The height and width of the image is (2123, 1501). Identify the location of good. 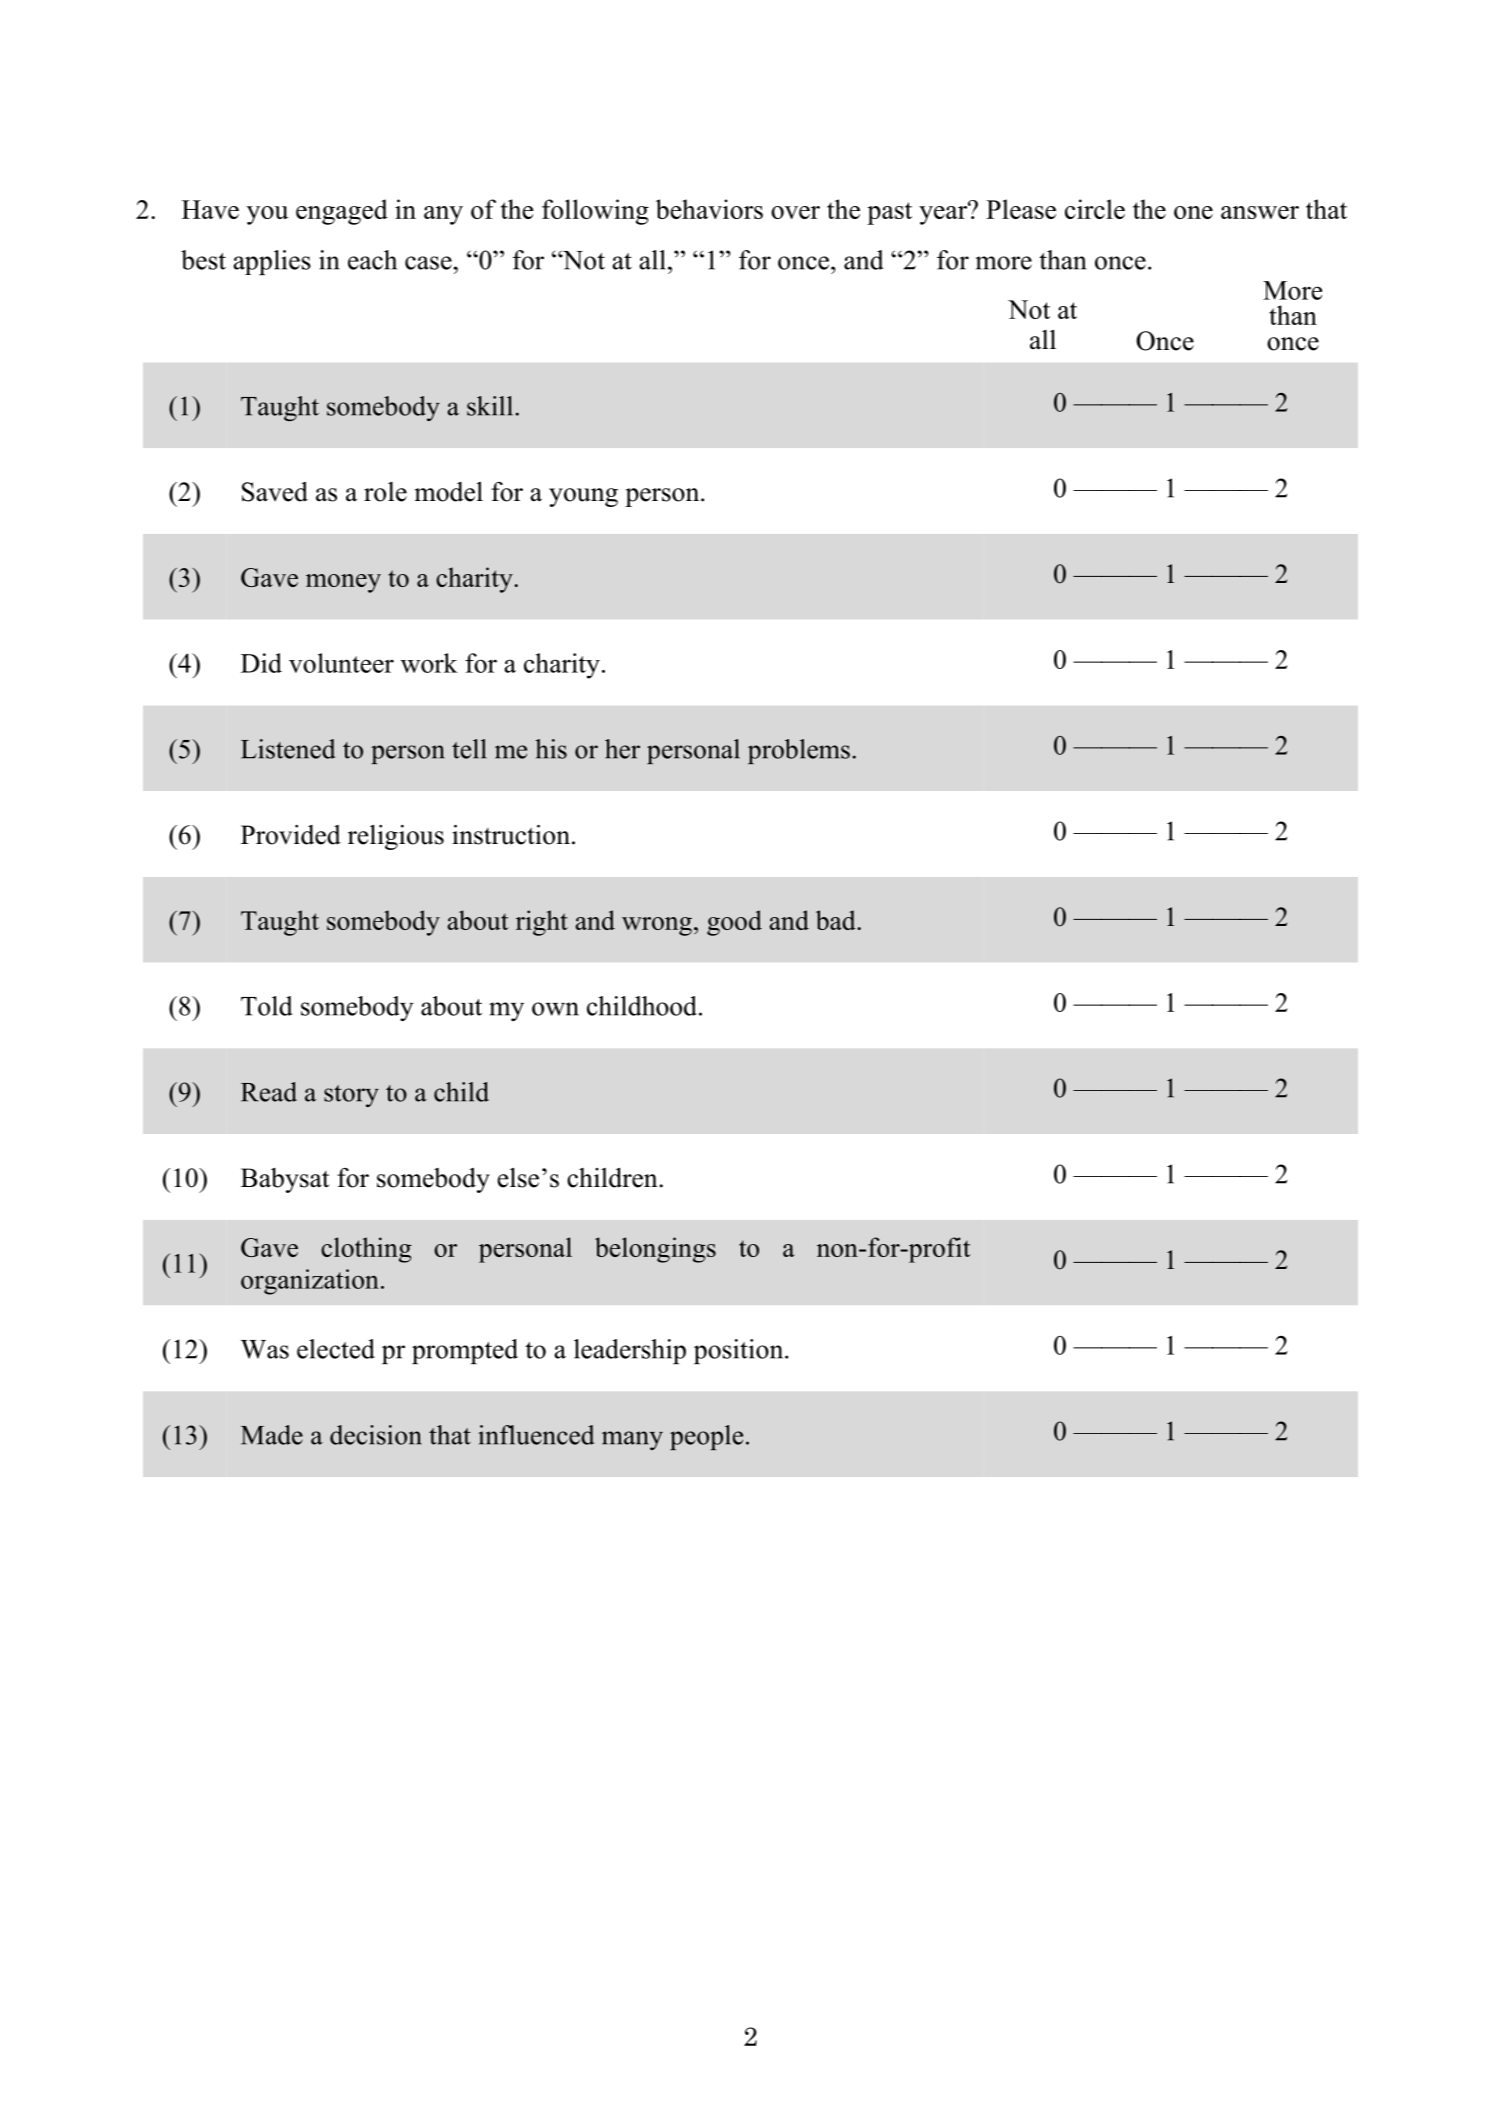
(734, 923).
